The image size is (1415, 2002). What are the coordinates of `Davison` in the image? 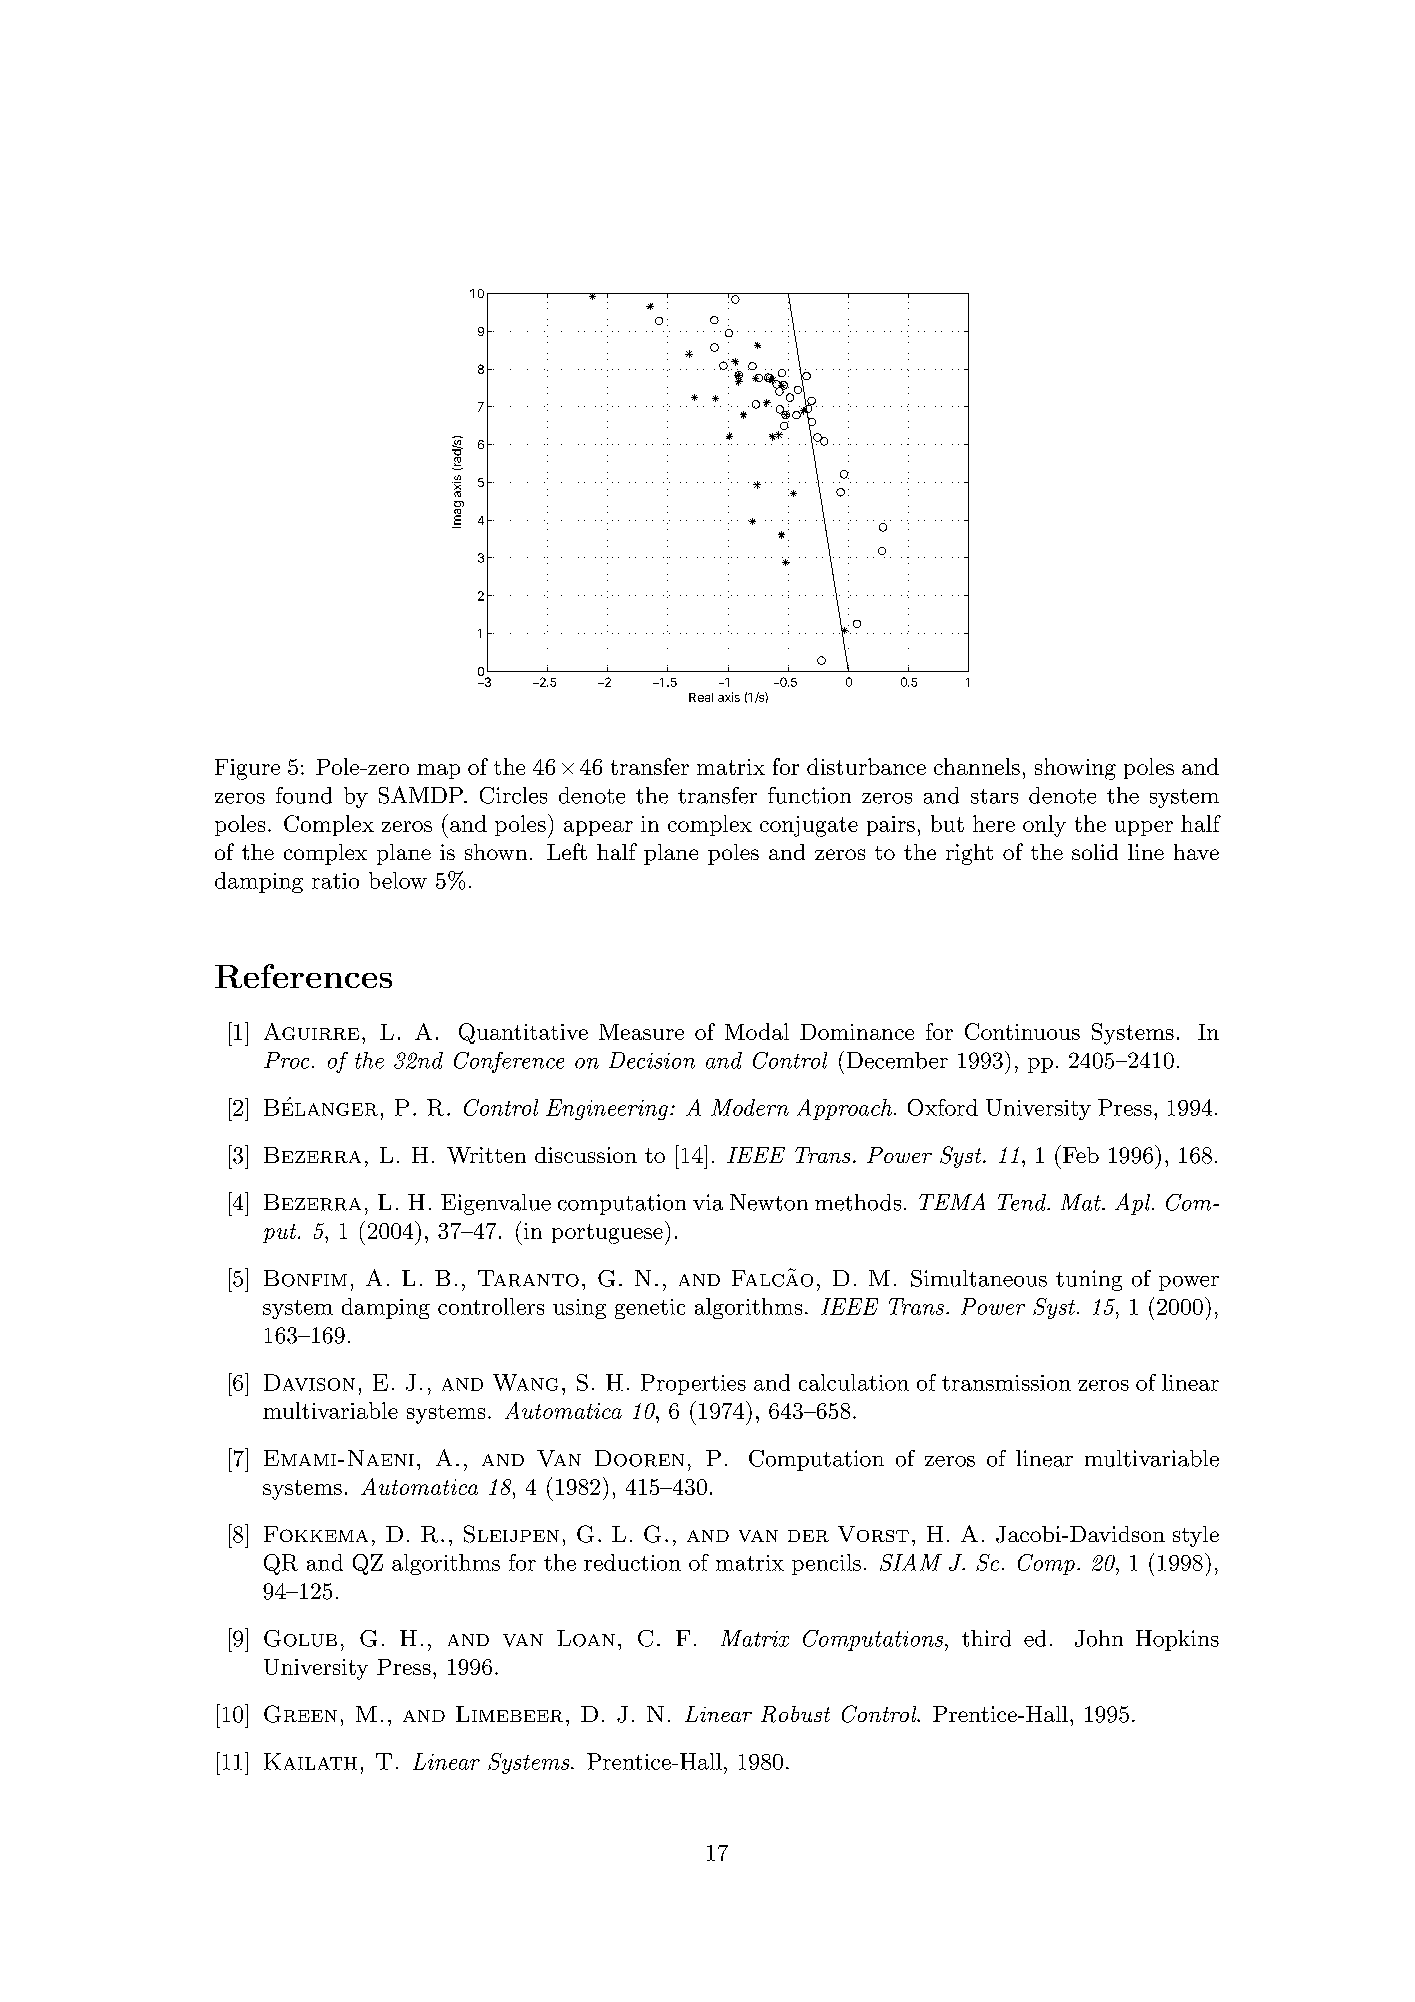 It's located at (309, 1382).
